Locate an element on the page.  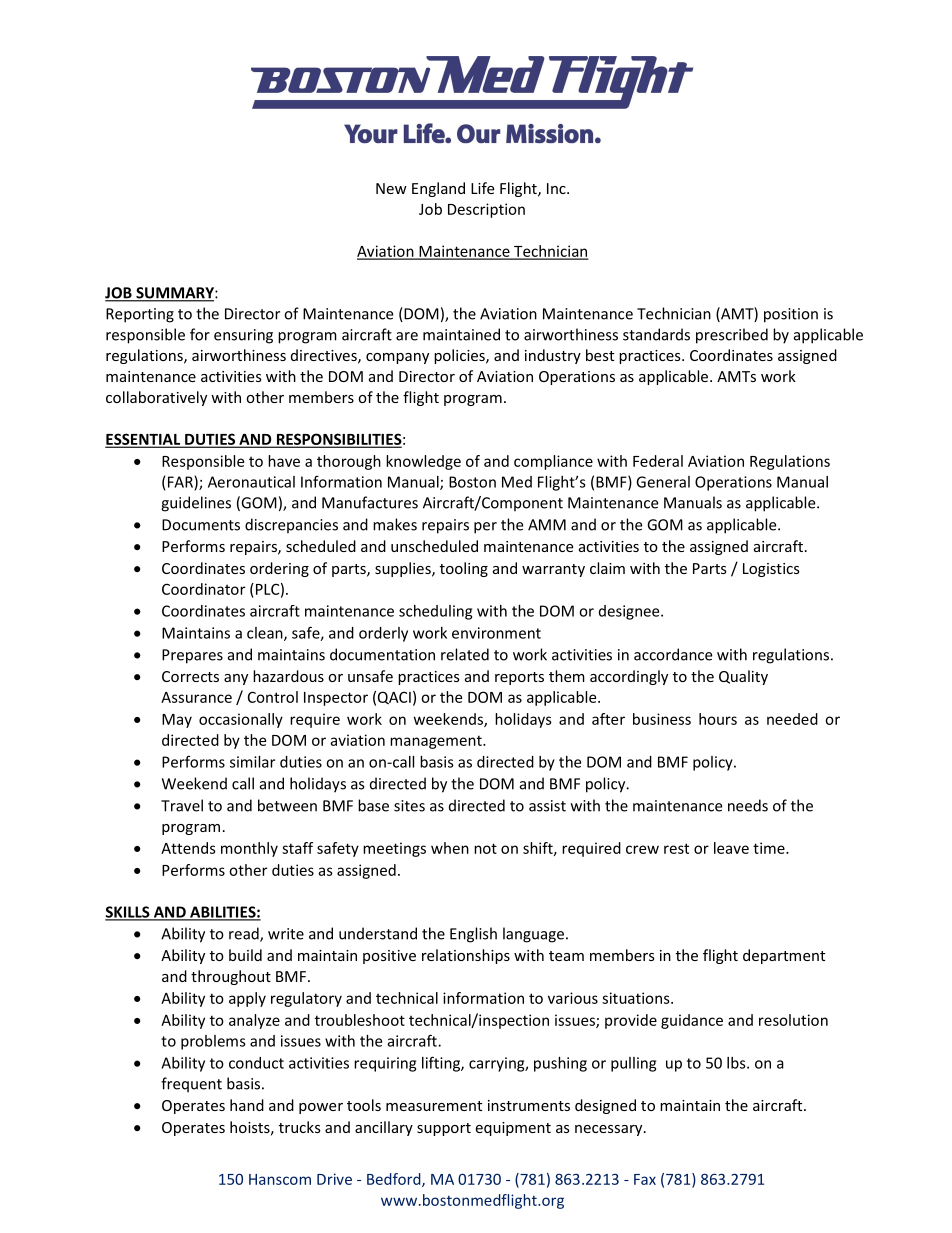
hand is located at coordinates (247, 1105).
